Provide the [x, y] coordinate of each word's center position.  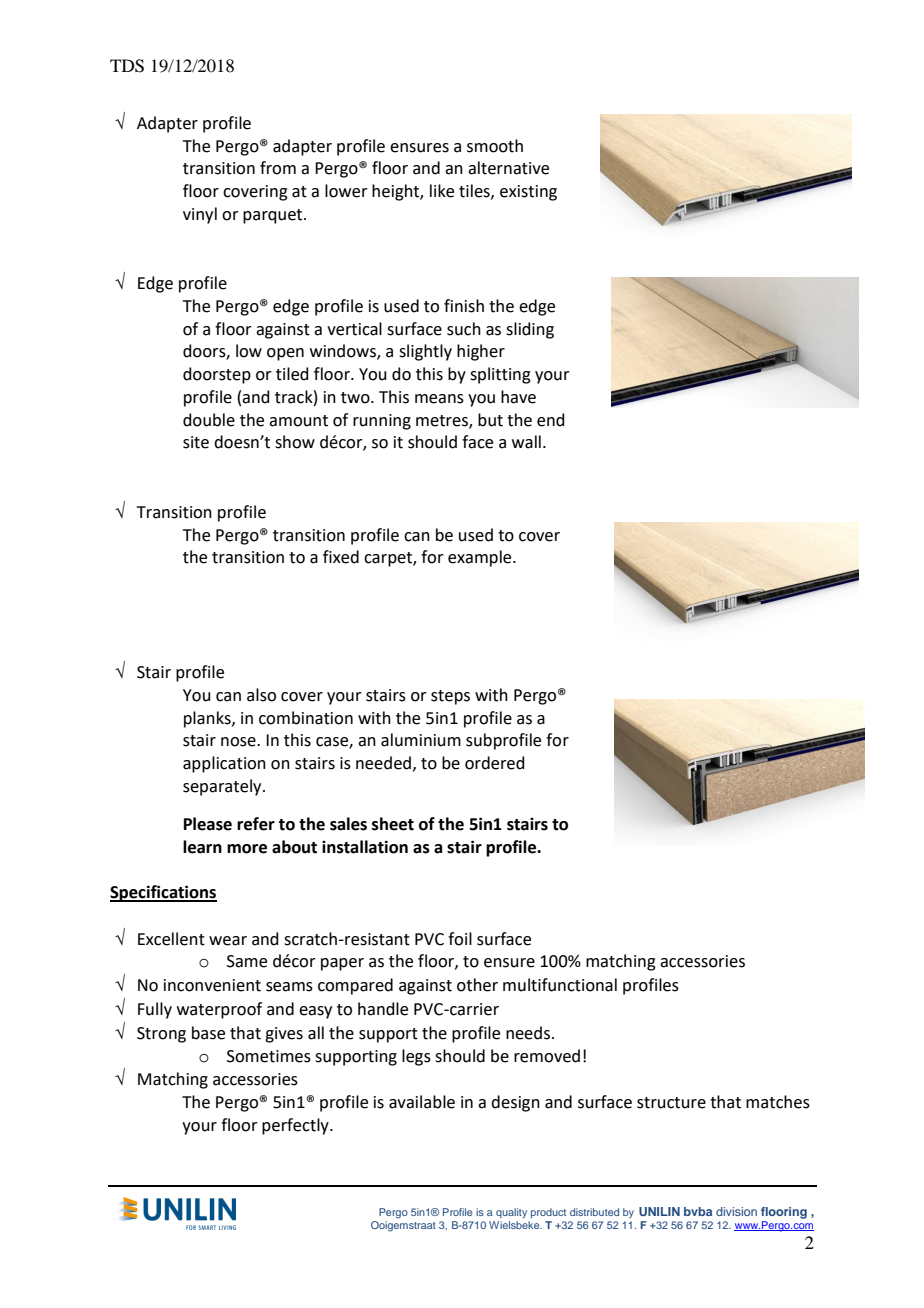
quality [511, 1213]
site [196, 442]
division [736, 1211]
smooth [495, 146]
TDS [127, 66]
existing [528, 193]
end [551, 420]
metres [443, 421]
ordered [495, 763]
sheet [393, 824]
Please [208, 824]
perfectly [296, 1126]
